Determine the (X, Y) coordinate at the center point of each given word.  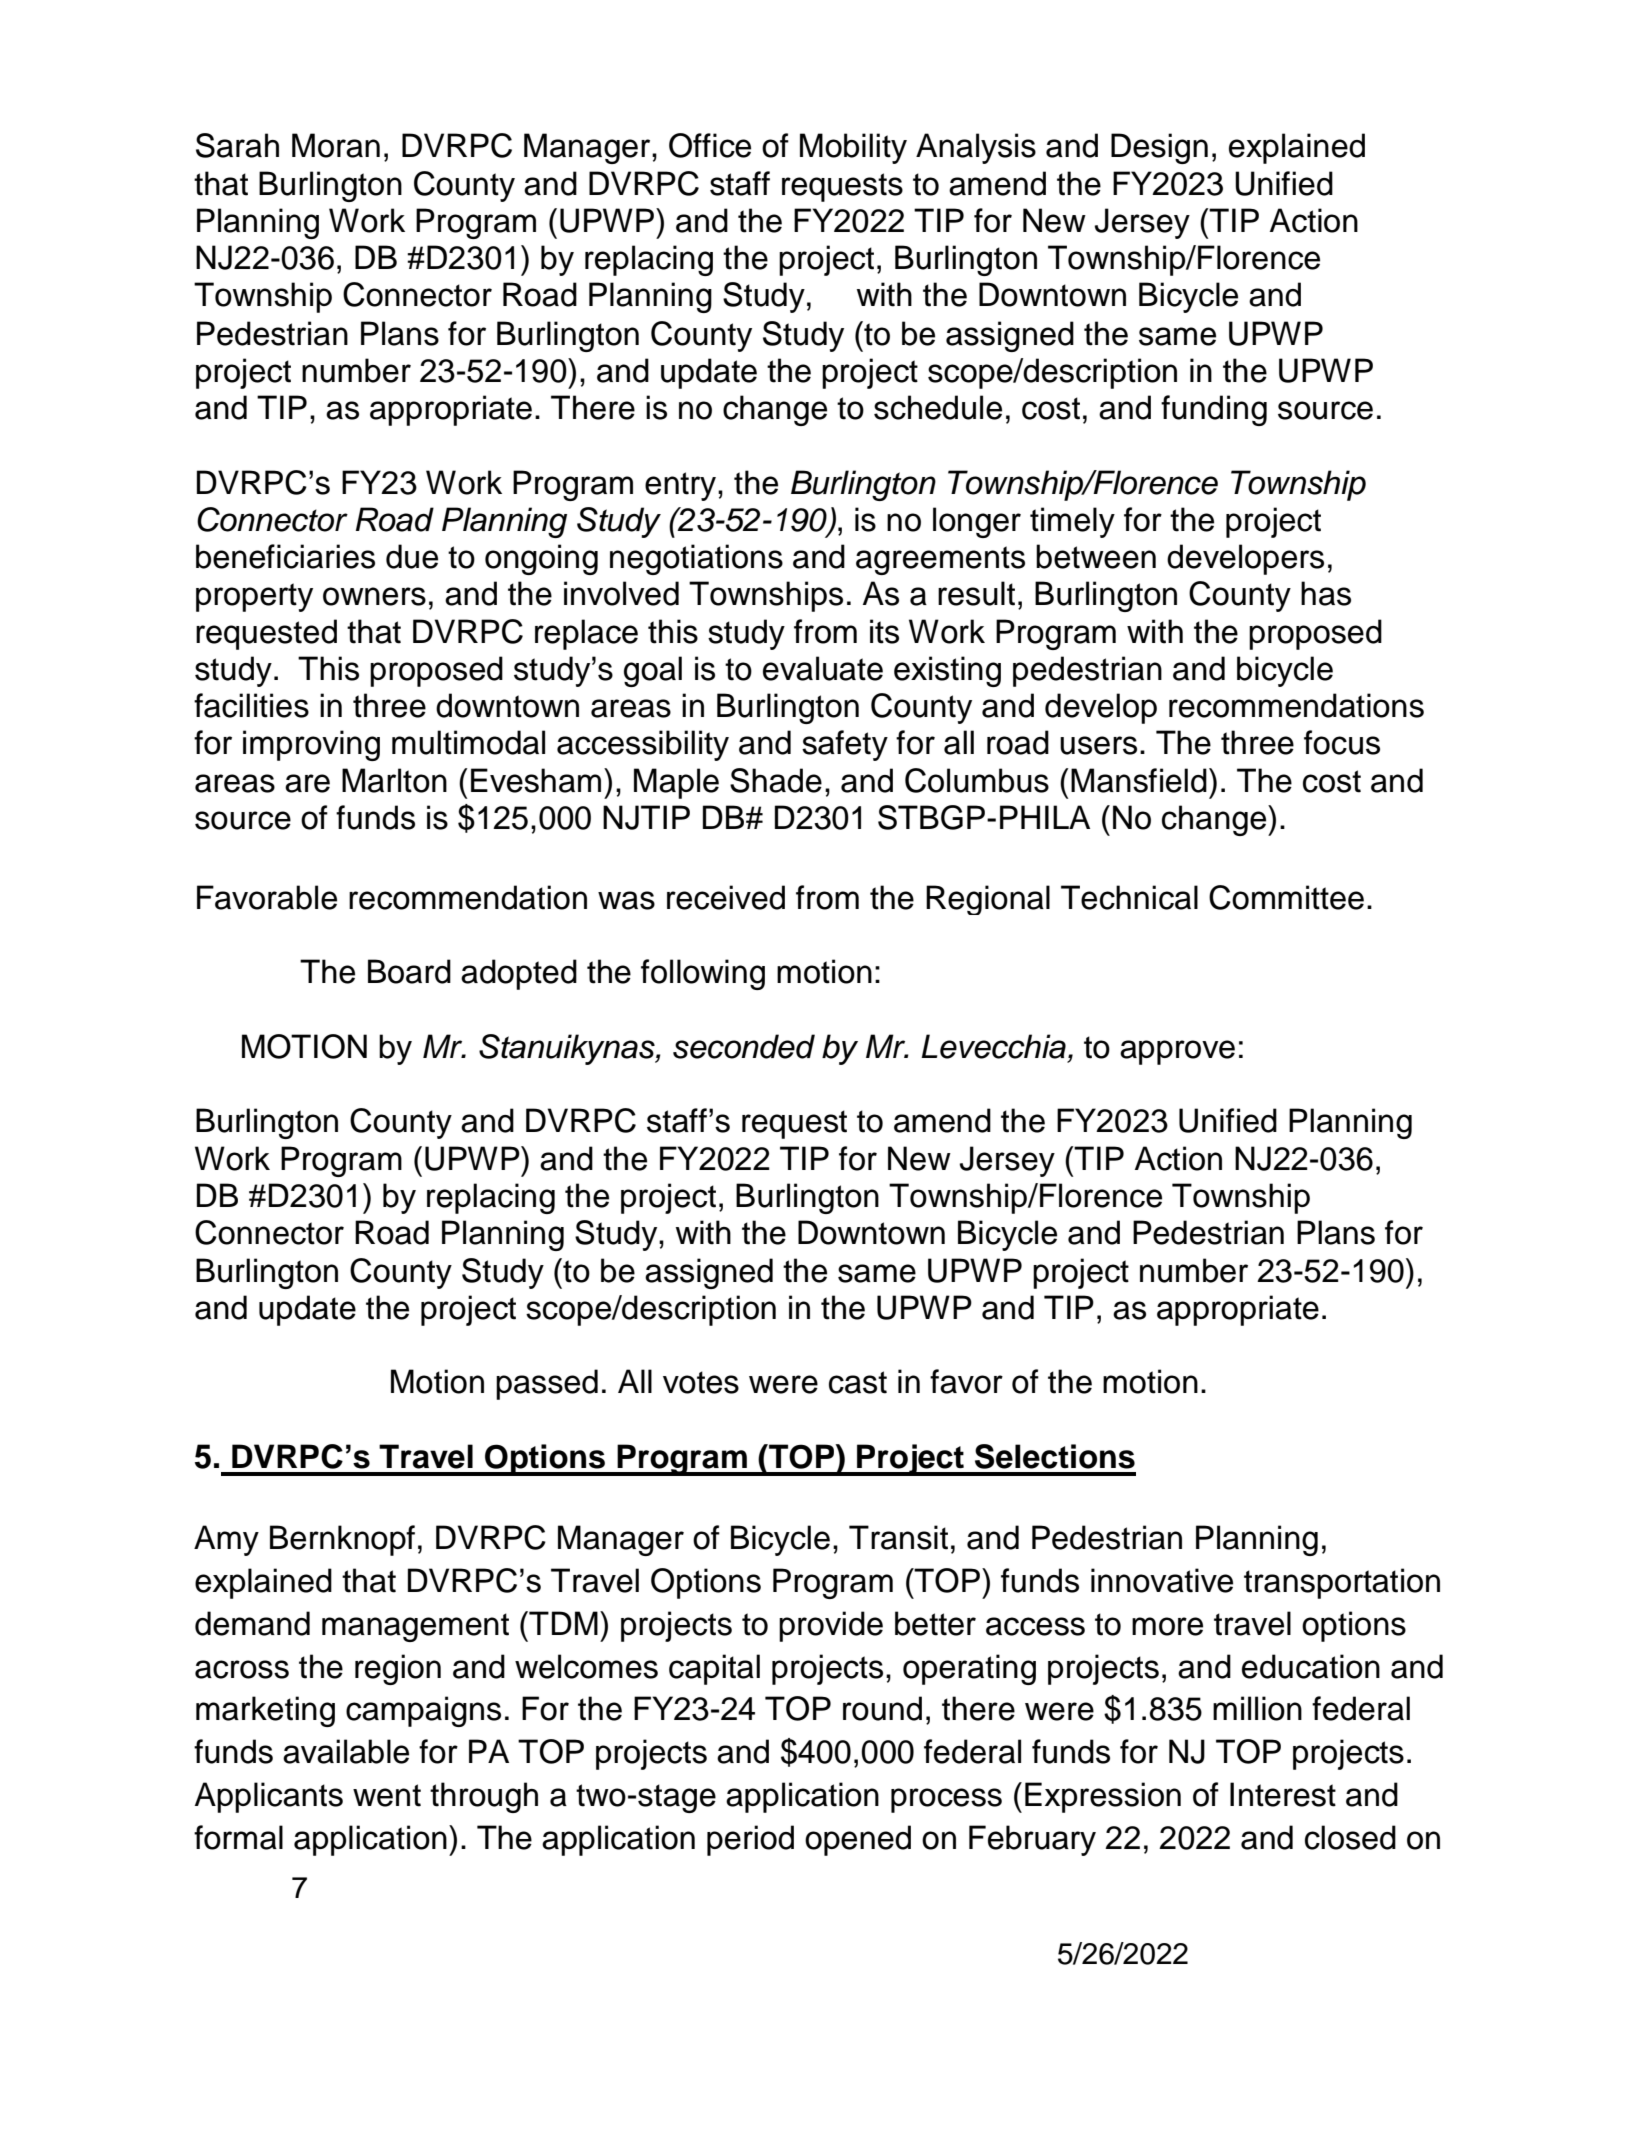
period (750, 1840)
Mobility (853, 148)
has (1326, 593)
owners (374, 596)
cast (858, 1382)
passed (547, 1384)
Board (409, 971)
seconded (744, 1046)
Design (1159, 148)
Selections (1055, 1456)
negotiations (696, 559)
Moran (336, 145)
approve (1177, 1052)
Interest (1283, 1794)
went (387, 1795)
